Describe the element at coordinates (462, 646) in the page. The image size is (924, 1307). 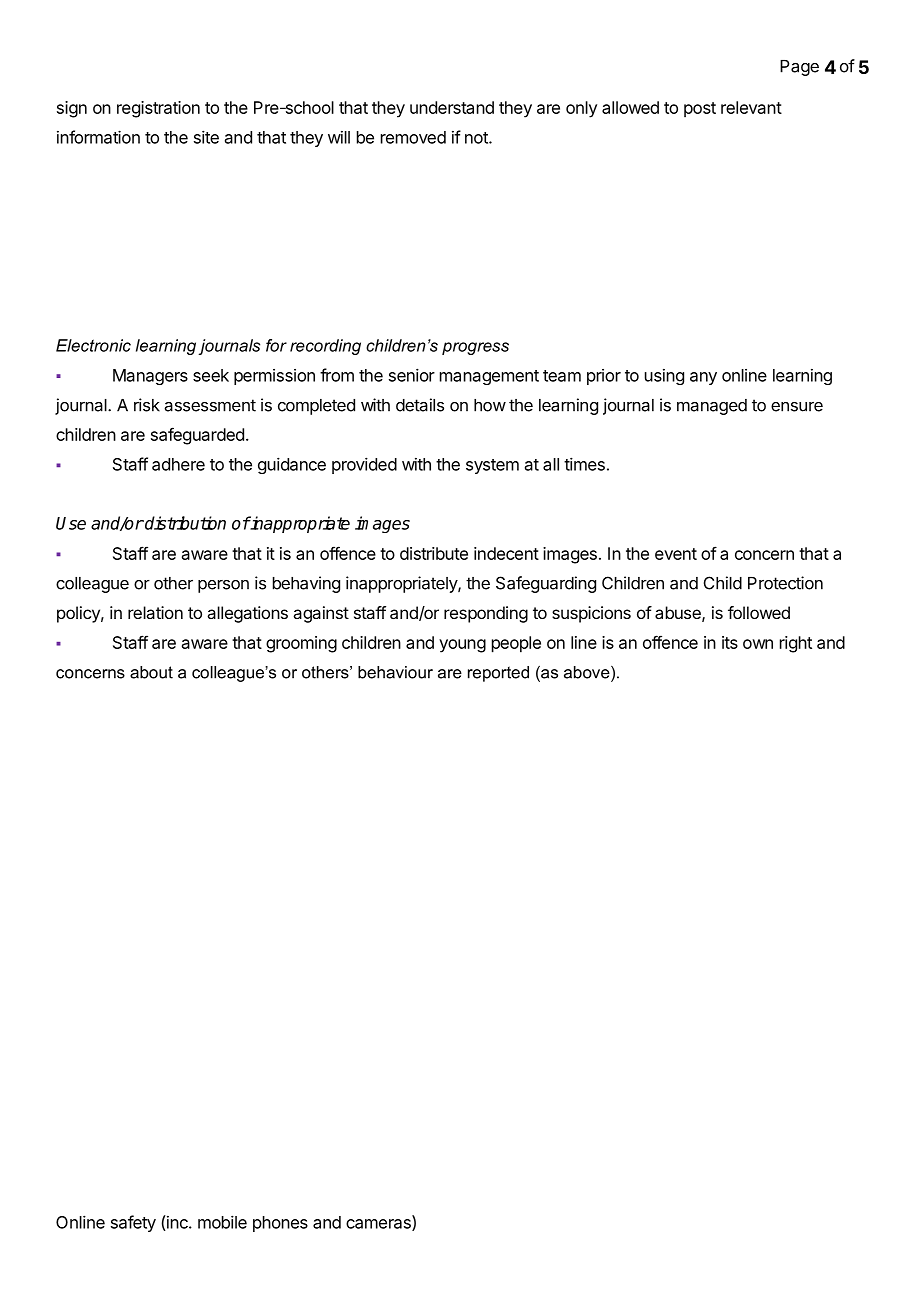
I see `young` at that location.
